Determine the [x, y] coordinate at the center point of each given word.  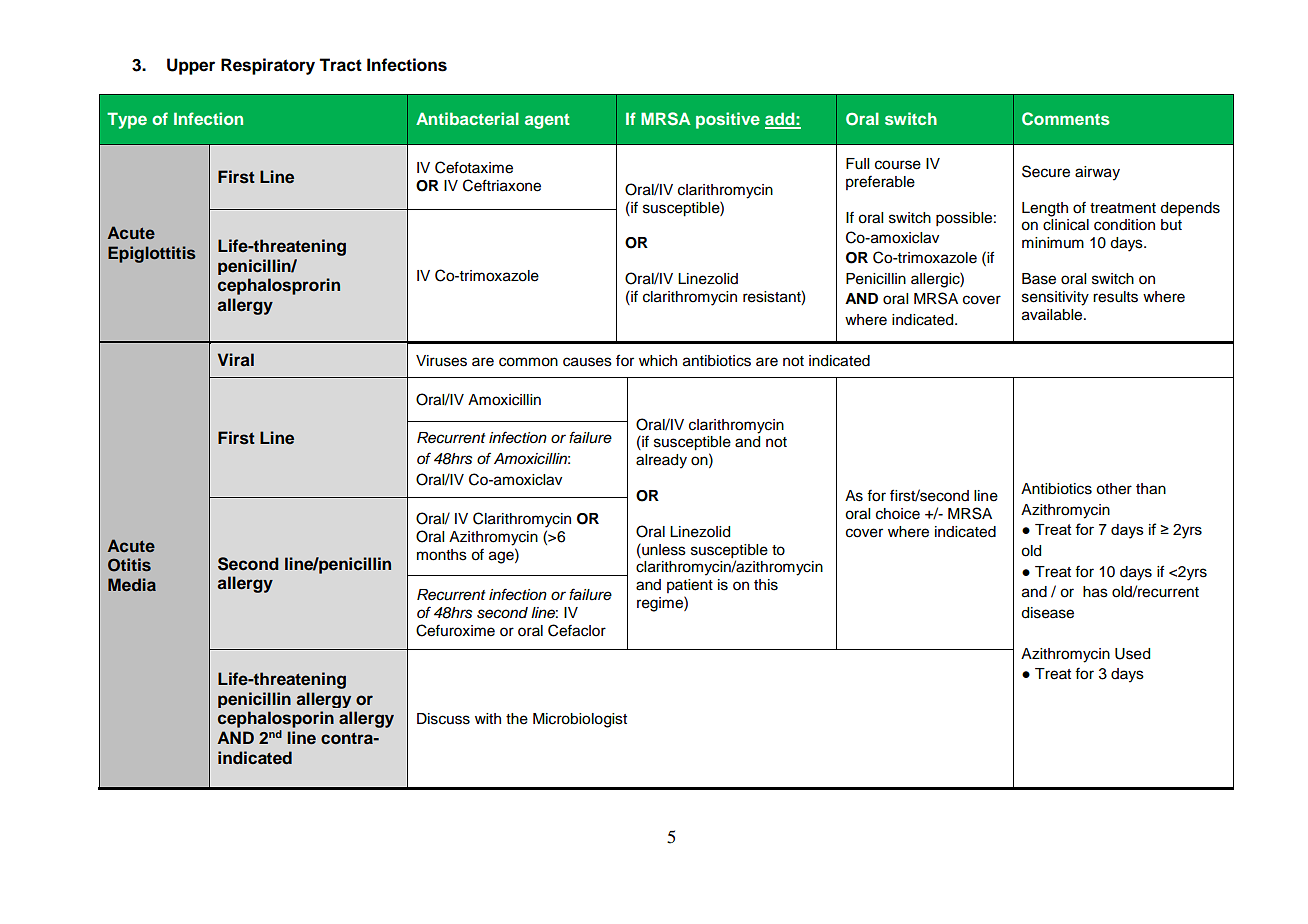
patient [690, 586]
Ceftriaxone [502, 185]
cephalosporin [276, 719]
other [1114, 489]
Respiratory [268, 66]
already [661, 461]
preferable [880, 183]
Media [132, 584]
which [658, 361]
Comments [1066, 119]
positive [728, 120]
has [1095, 592]
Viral [236, 359]
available [1053, 315]
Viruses [441, 361]
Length [1045, 209]
